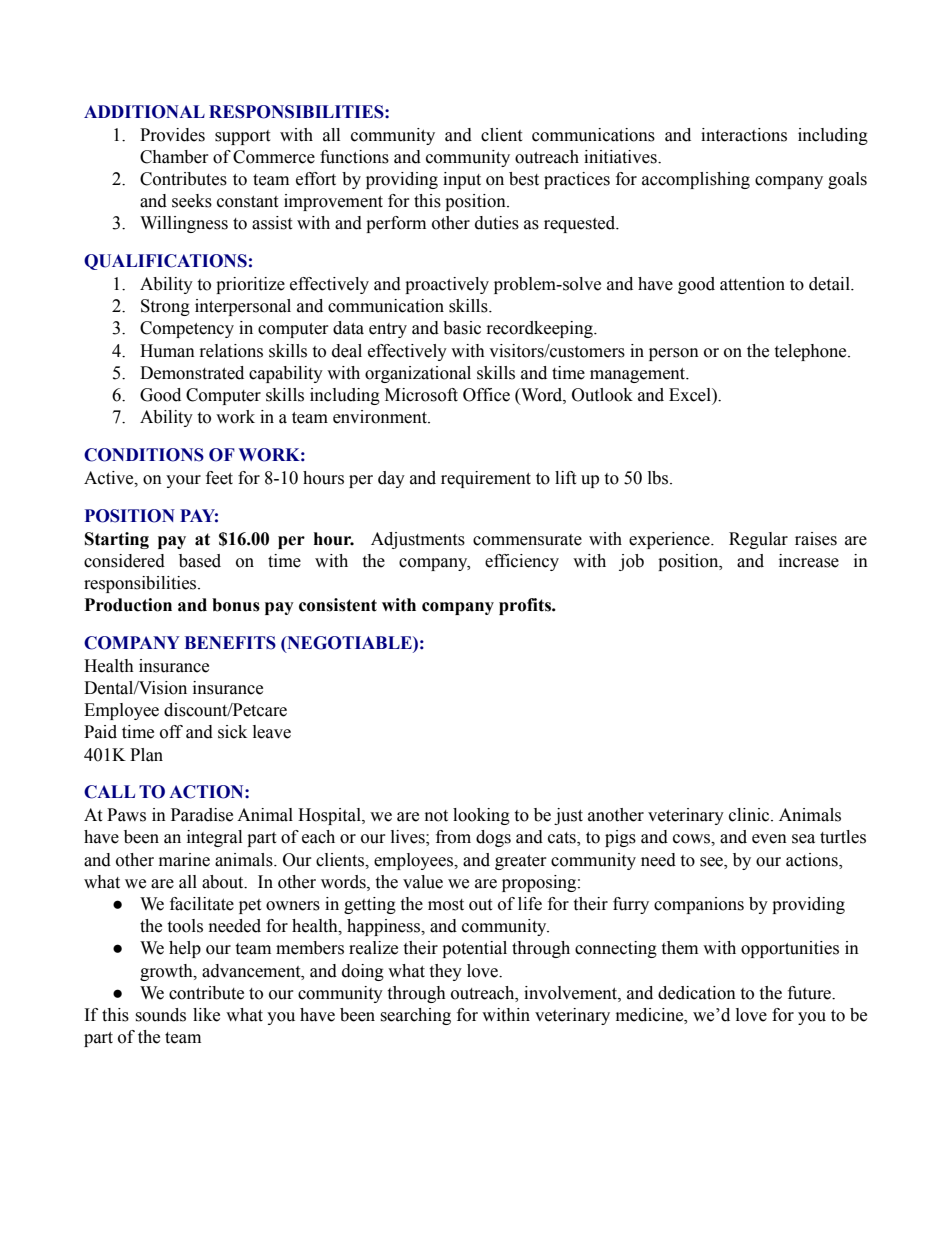  Describe the element at coordinates (522, 562) in the screenshot. I see `efficiency` at that location.
